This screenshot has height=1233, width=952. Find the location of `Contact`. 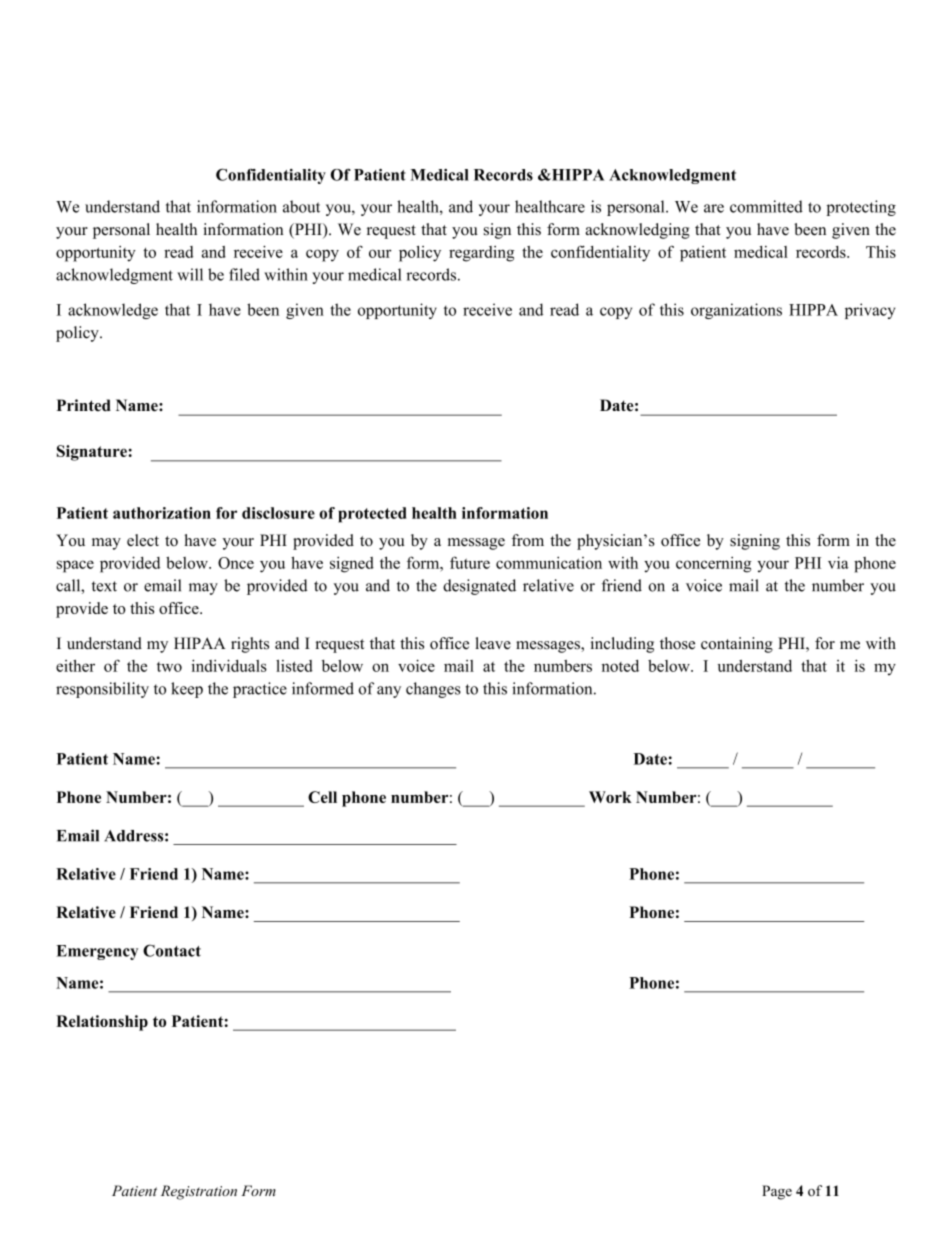

Contact is located at coordinates (172, 950).
